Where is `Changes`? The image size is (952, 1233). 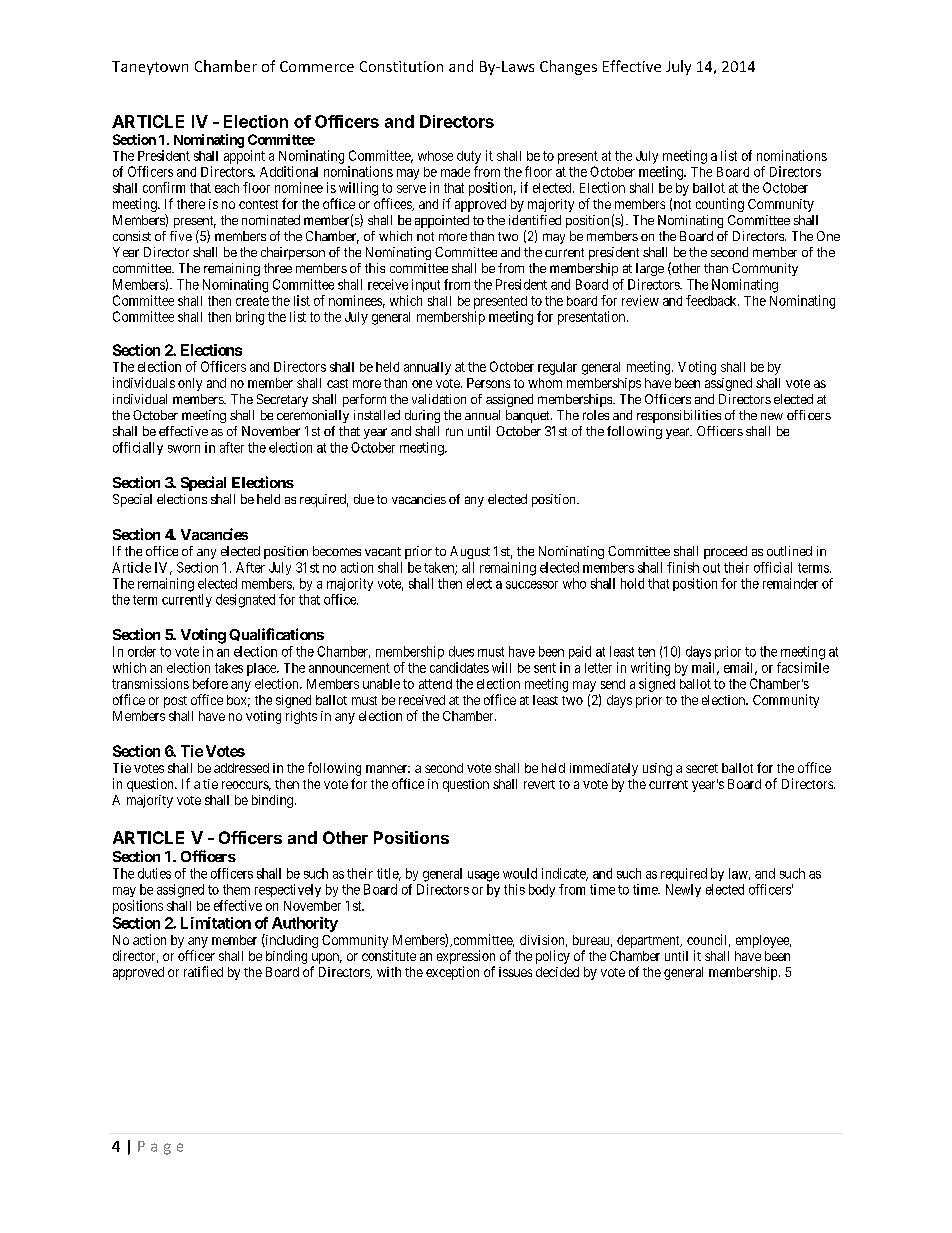
Changes is located at coordinates (568, 67).
